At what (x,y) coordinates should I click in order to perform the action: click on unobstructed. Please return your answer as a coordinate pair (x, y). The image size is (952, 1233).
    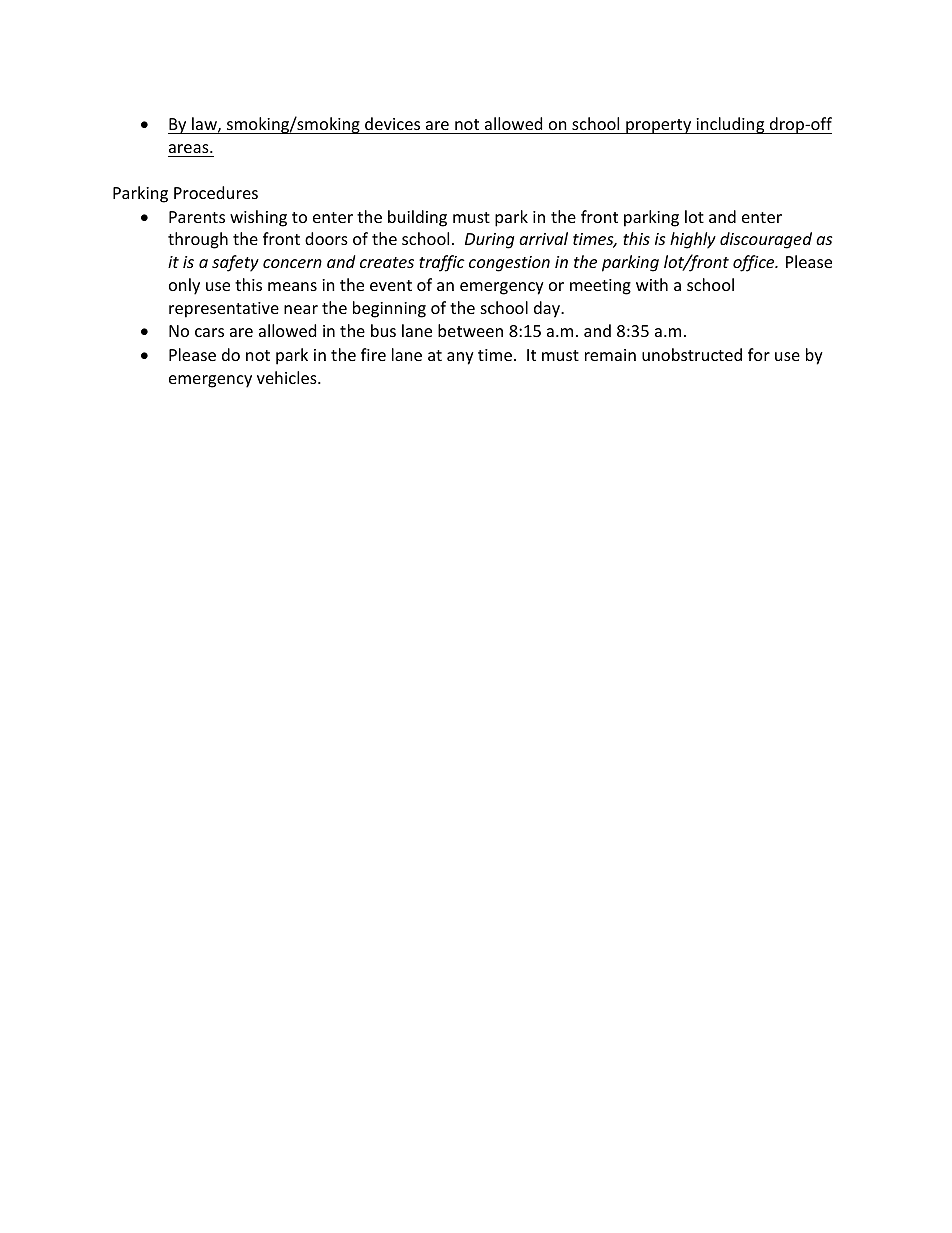
    Looking at the image, I should click on (692, 354).
